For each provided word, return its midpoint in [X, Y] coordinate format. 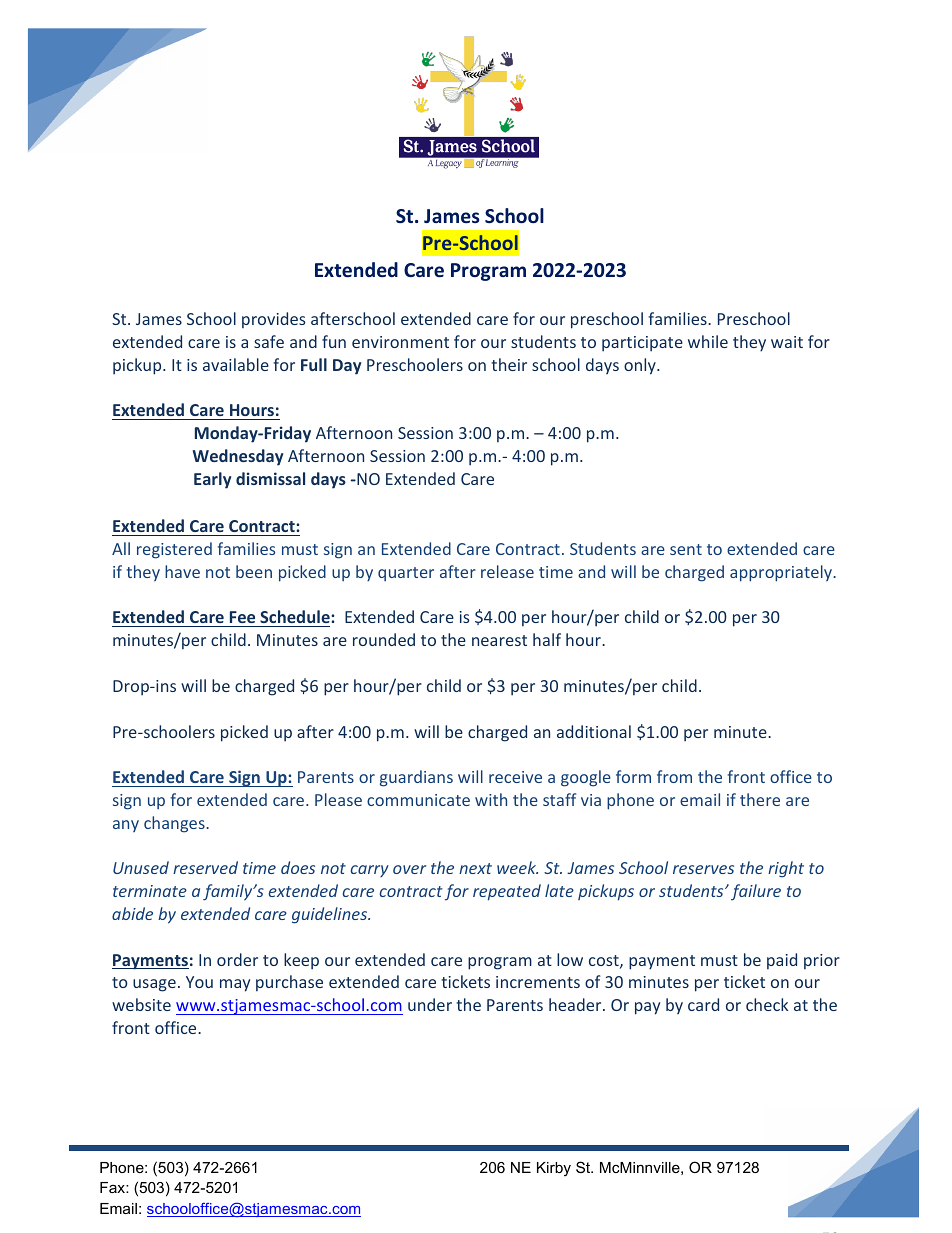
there [760, 799]
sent [686, 549]
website [141, 1004]
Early [212, 480]
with [491, 799]
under [430, 1004]
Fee [242, 619]
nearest [499, 640]
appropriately [782, 573]
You [199, 982]
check [767, 1004]
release [507, 571]
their [509, 364]
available [236, 364]
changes [175, 824]
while [708, 341]
